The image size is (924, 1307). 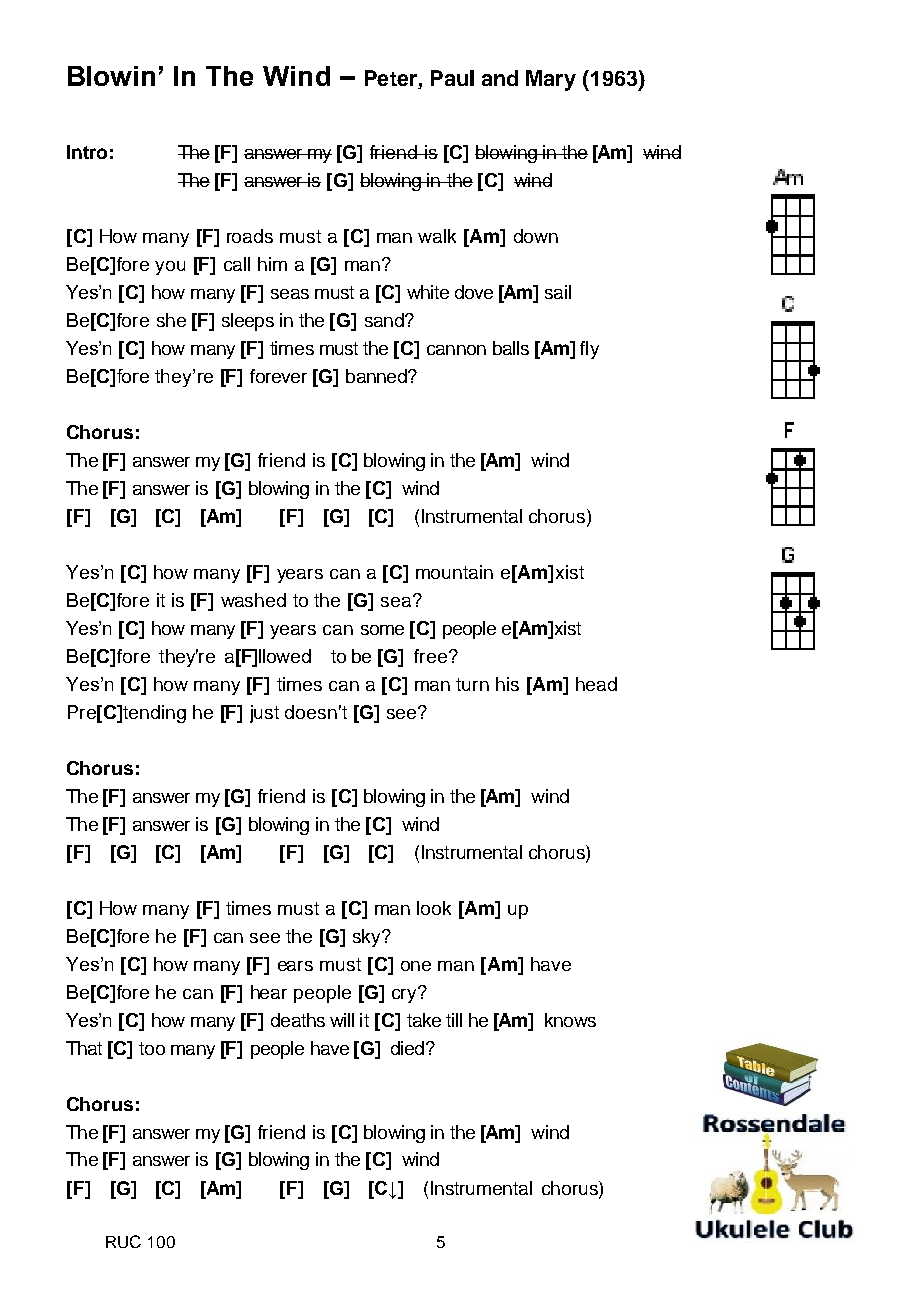 I want to click on Intro, so click(x=87, y=152).
